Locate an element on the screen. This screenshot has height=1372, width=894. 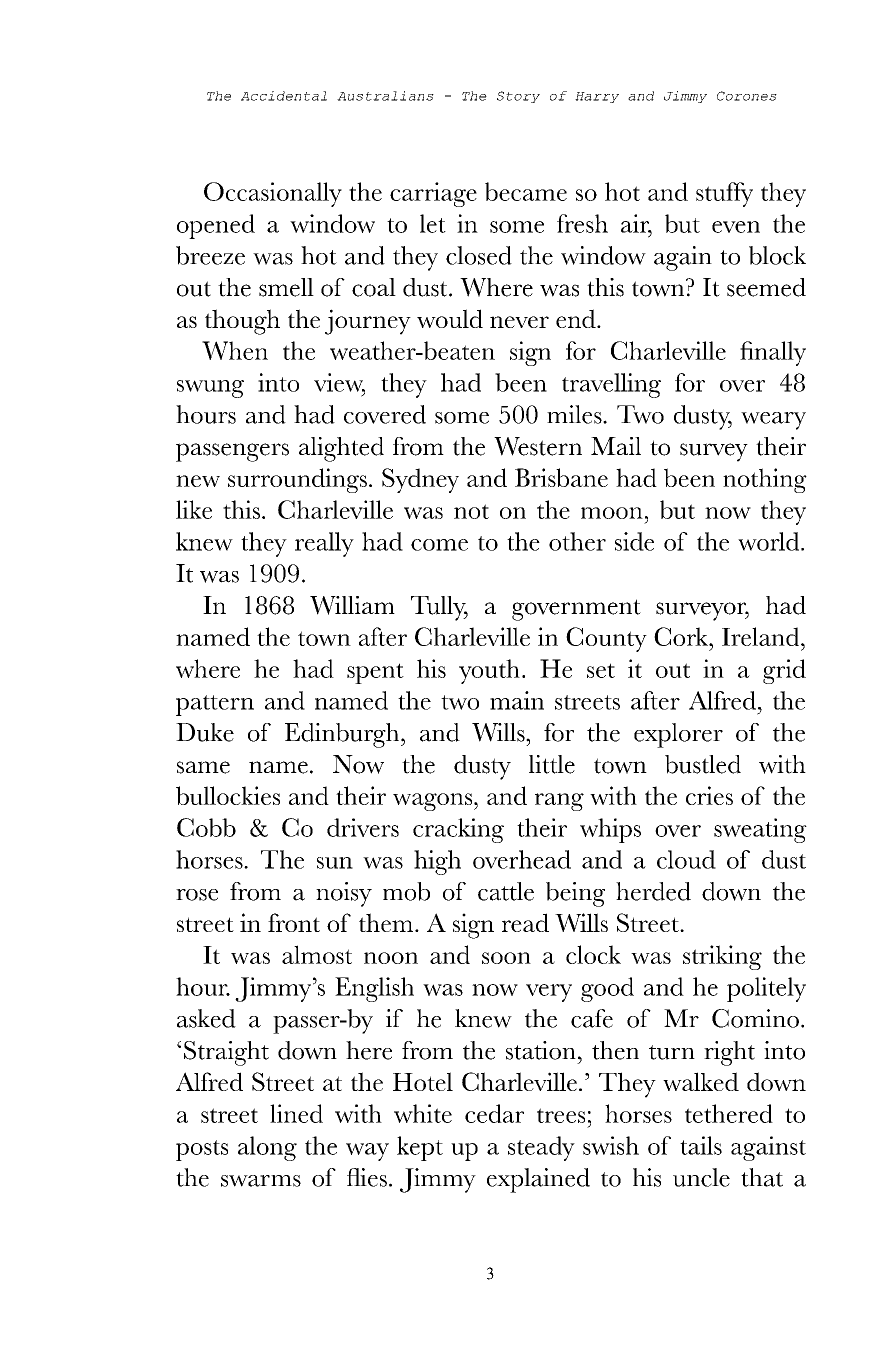
front is located at coordinates (294, 922).
